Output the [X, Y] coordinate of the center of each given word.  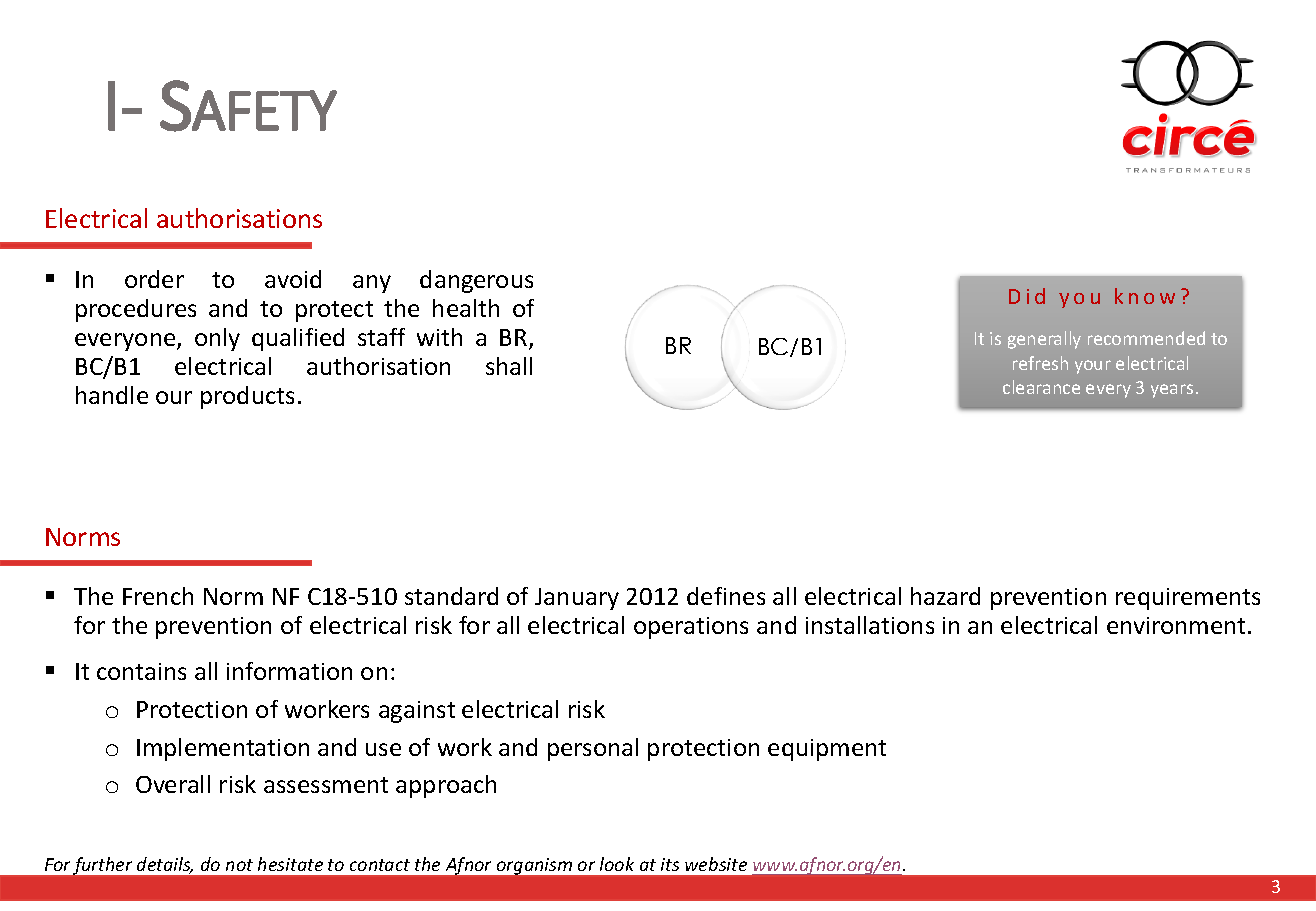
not [239, 865]
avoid [293, 279]
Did [1027, 296]
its [670, 864]
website [716, 864]
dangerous [476, 281]
